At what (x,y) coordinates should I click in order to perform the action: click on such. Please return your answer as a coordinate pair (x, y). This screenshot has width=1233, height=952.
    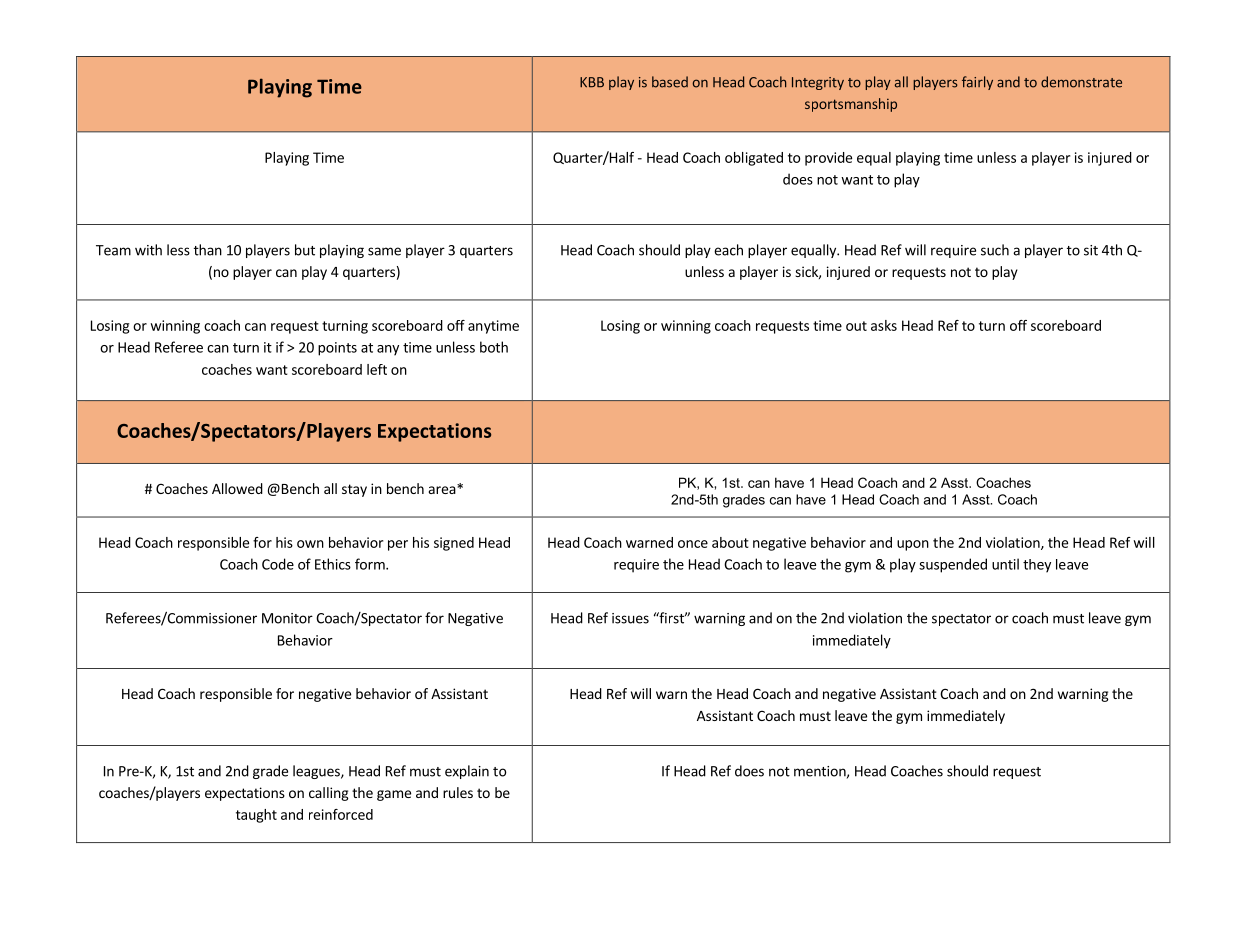
    Looking at the image, I should click on (995, 250).
